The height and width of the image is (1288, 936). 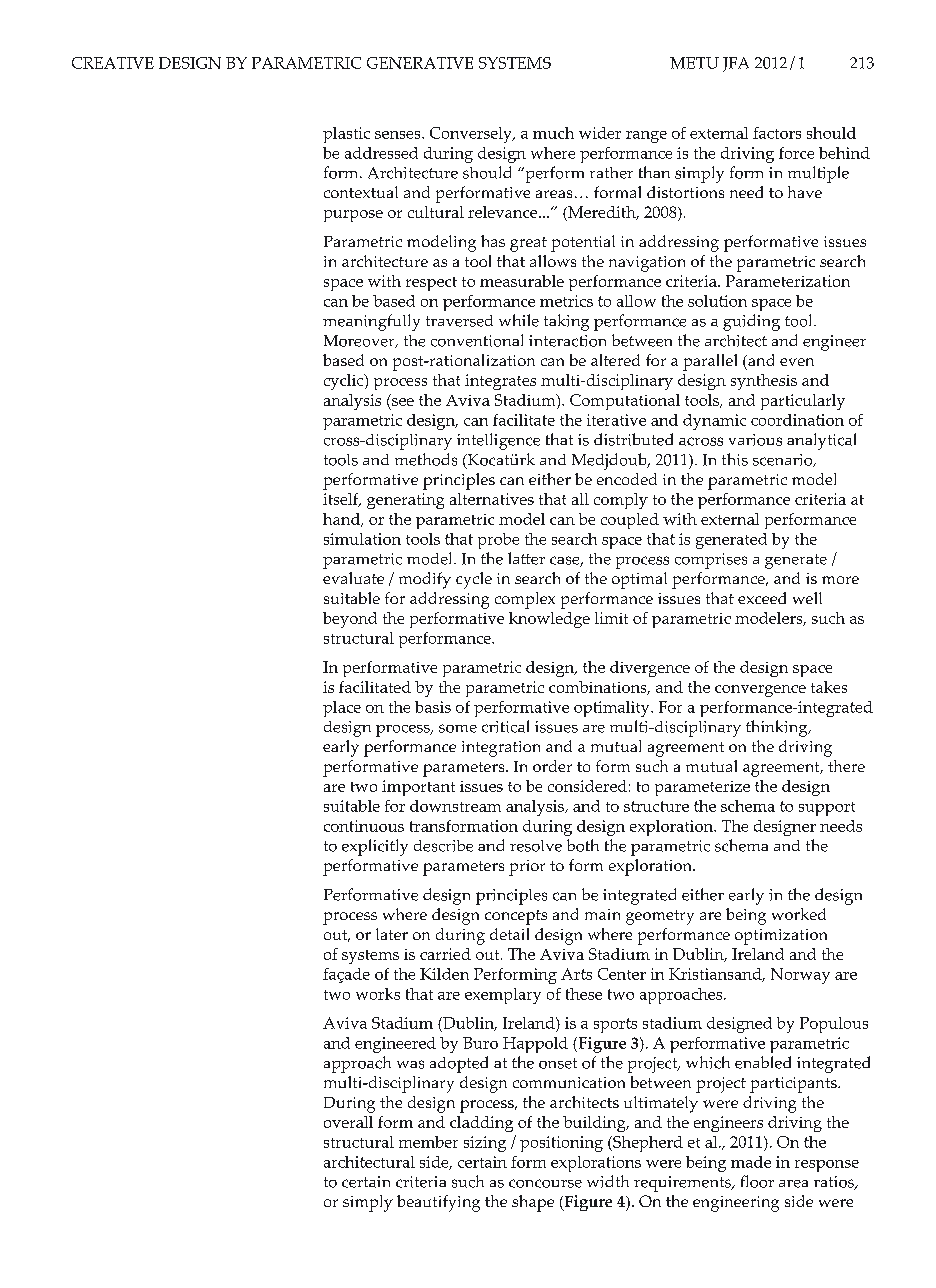 I want to click on overall, so click(x=348, y=1122).
